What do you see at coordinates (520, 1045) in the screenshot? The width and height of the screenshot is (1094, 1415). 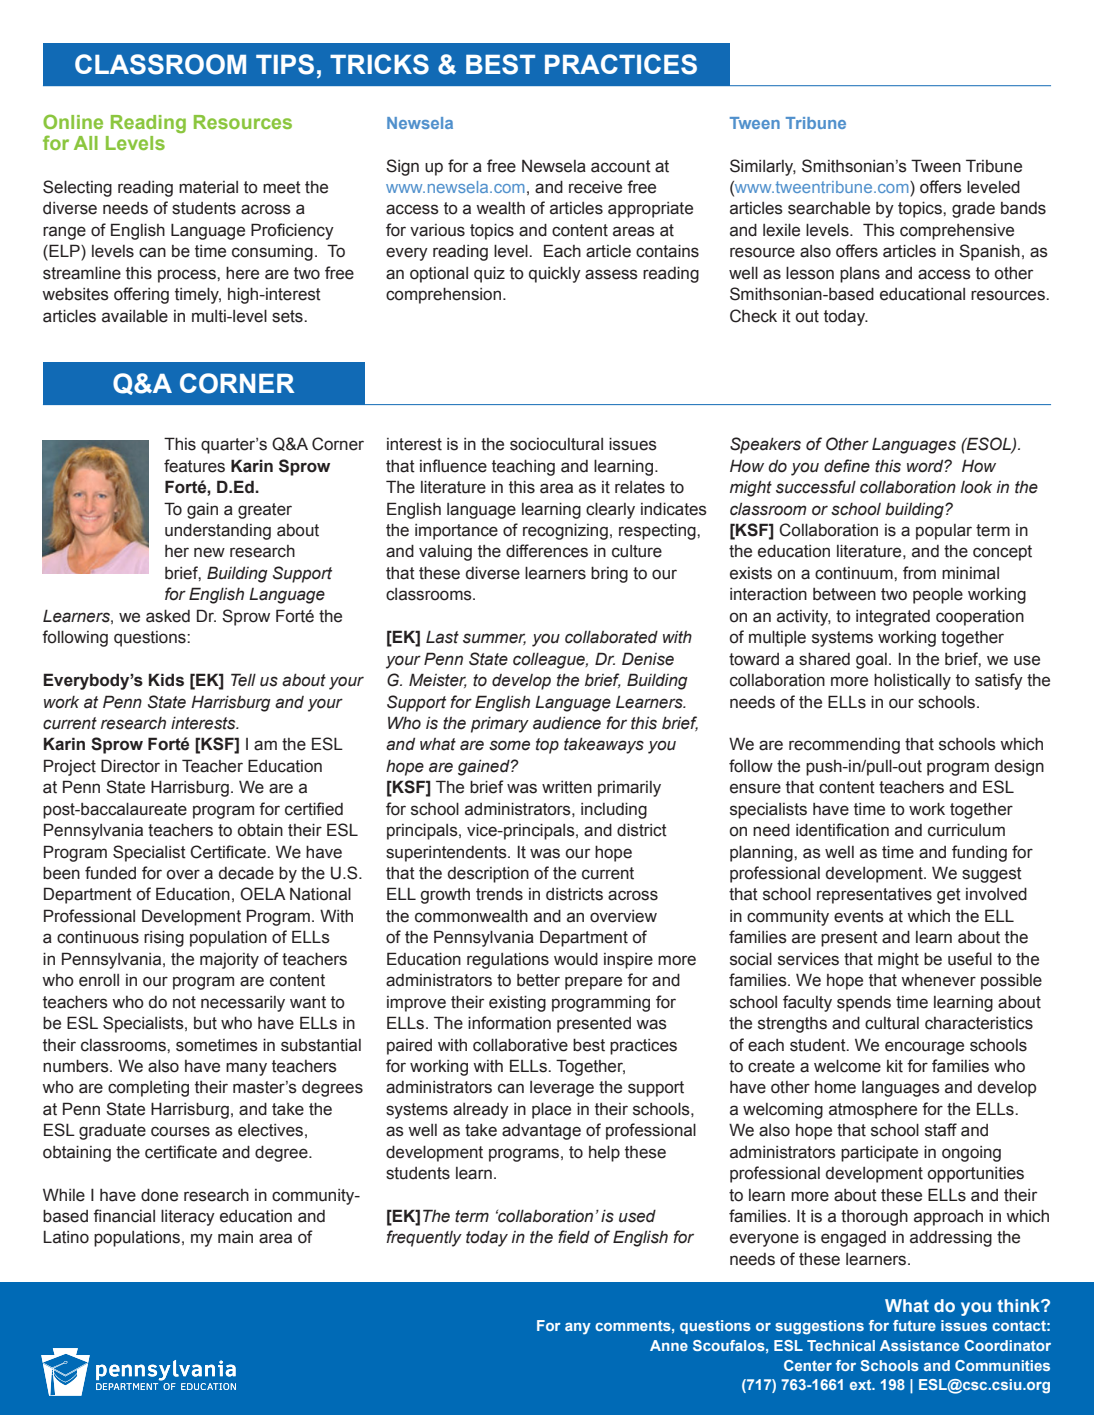 I see `collaborative` at bounding box center [520, 1045].
